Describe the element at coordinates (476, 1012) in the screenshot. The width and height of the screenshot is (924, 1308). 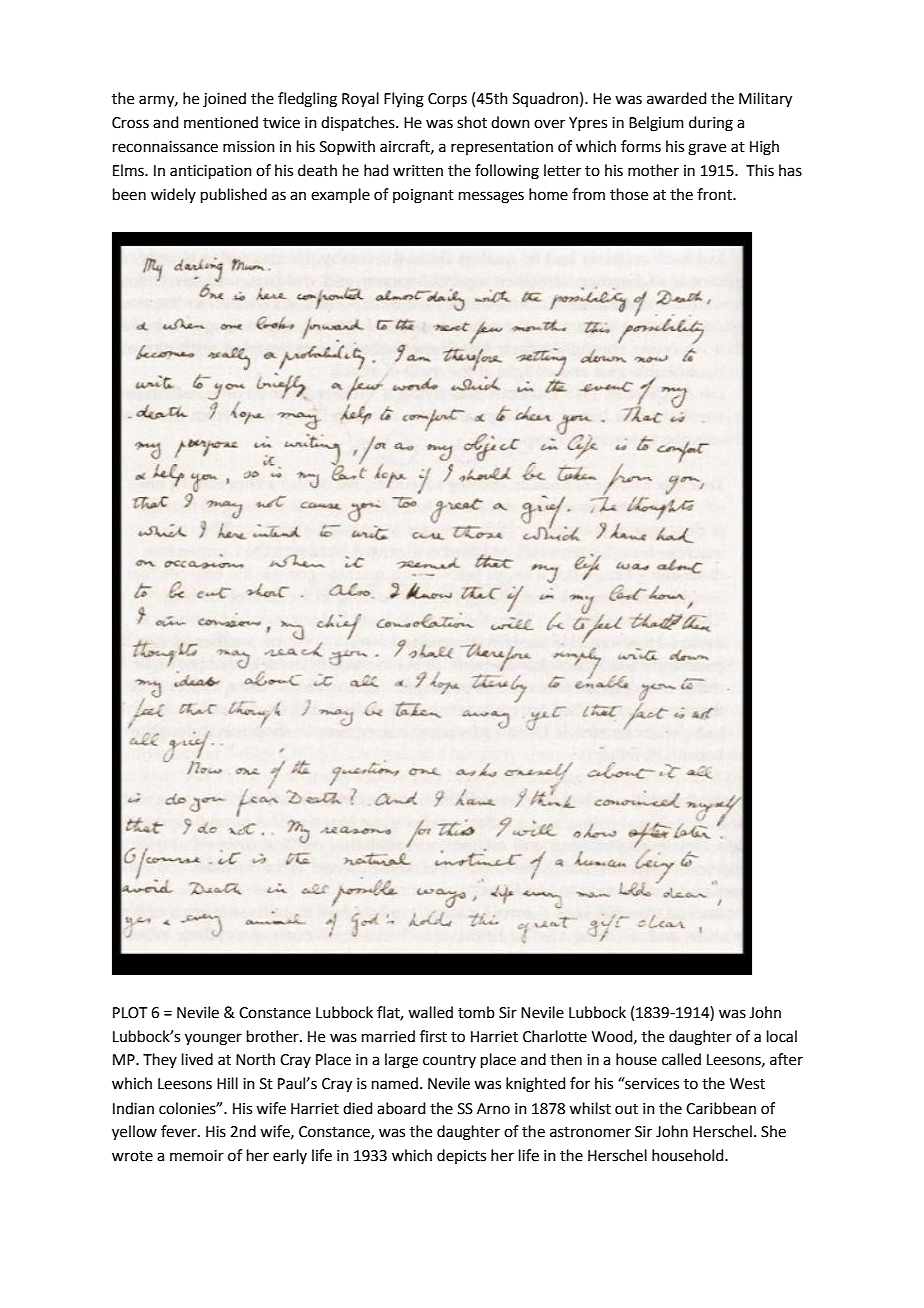
I see `tomb` at that location.
